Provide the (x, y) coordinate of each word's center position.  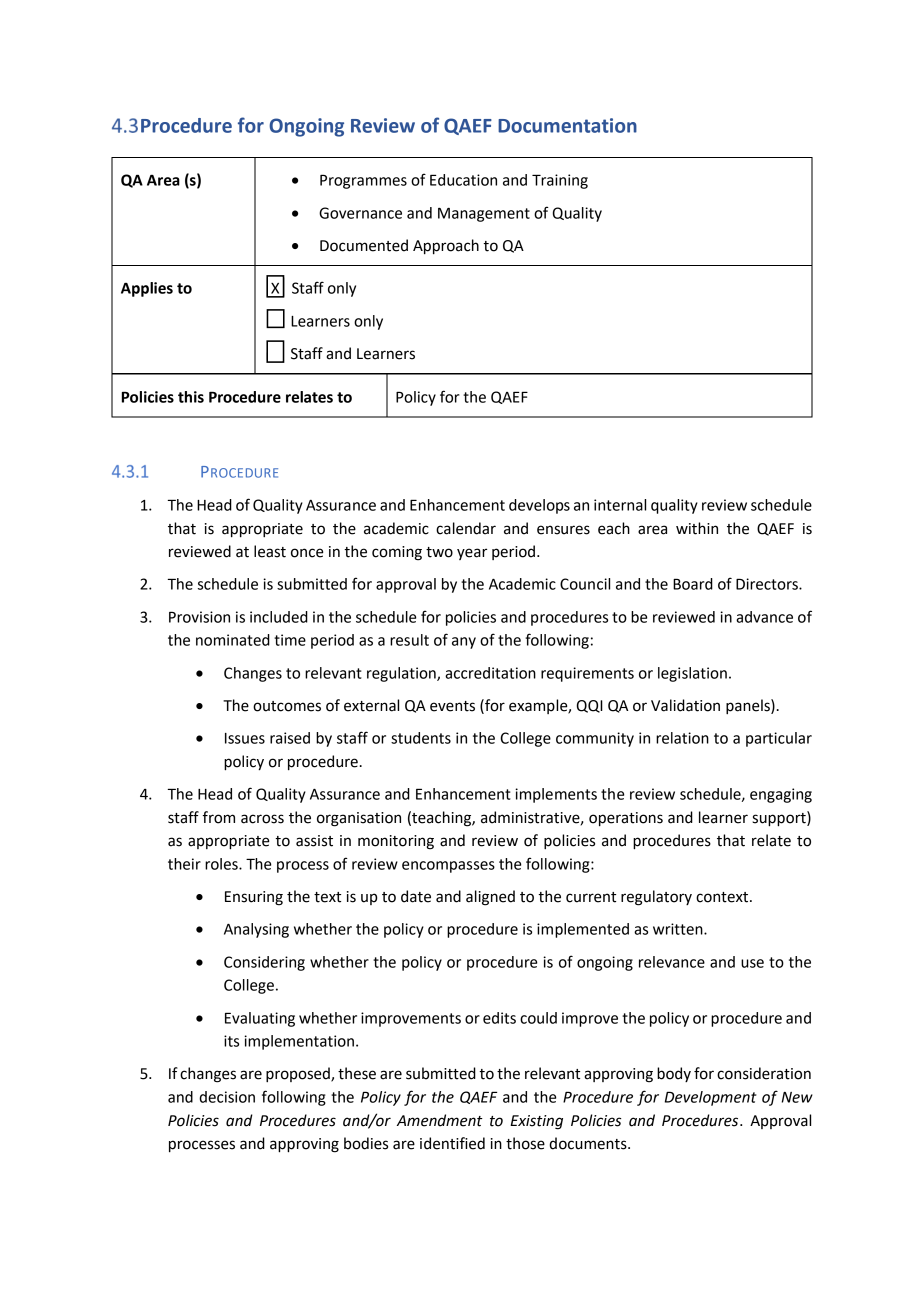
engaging (781, 795)
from (219, 817)
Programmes (363, 181)
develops (539, 506)
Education (463, 180)
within (697, 528)
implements (556, 795)
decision (227, 1097)
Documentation (567, 125)
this (191, 397)
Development (711, 1098)
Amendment (440, 1120)
